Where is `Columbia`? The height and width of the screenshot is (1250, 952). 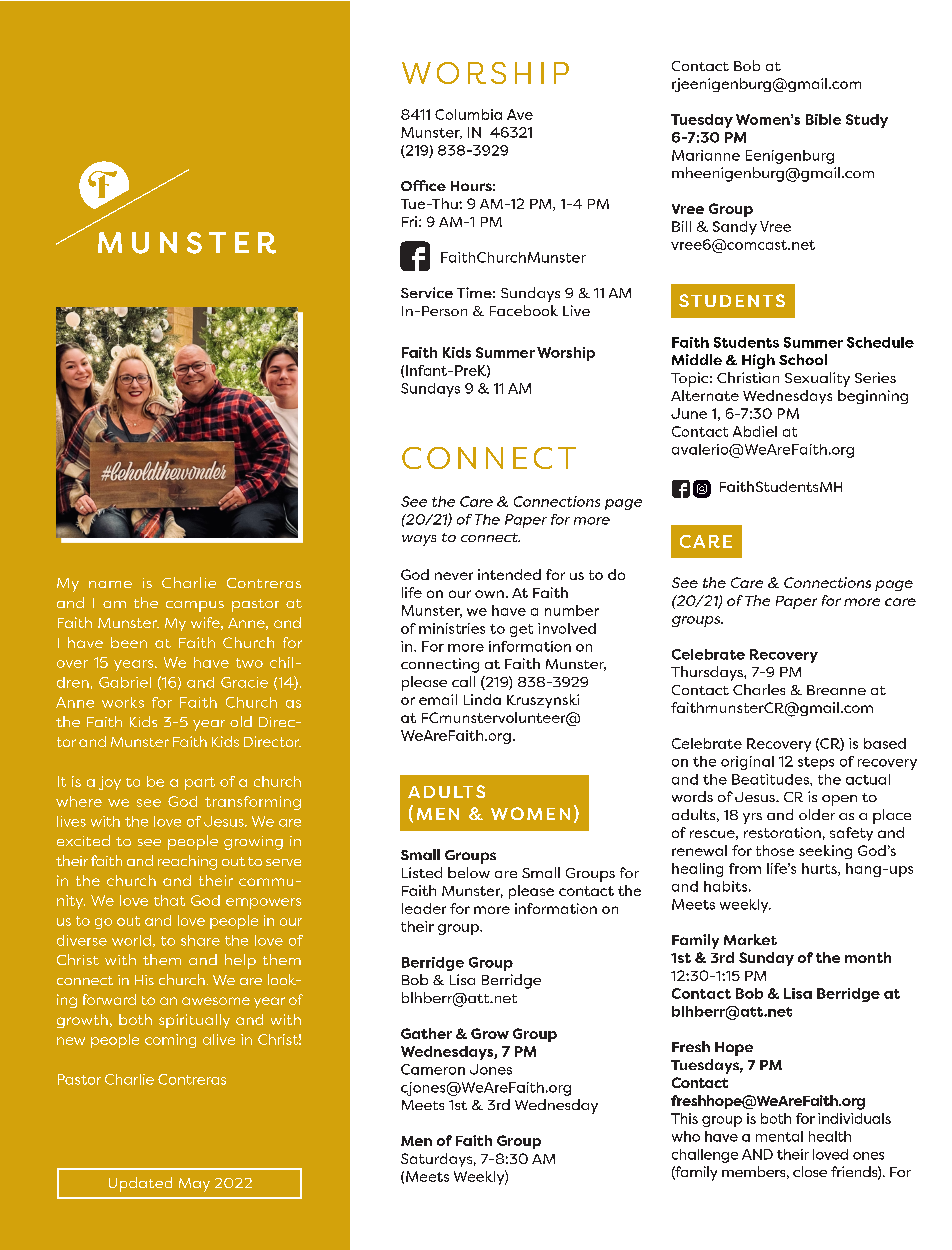
Columbia is located at coordinates (468, 114).
